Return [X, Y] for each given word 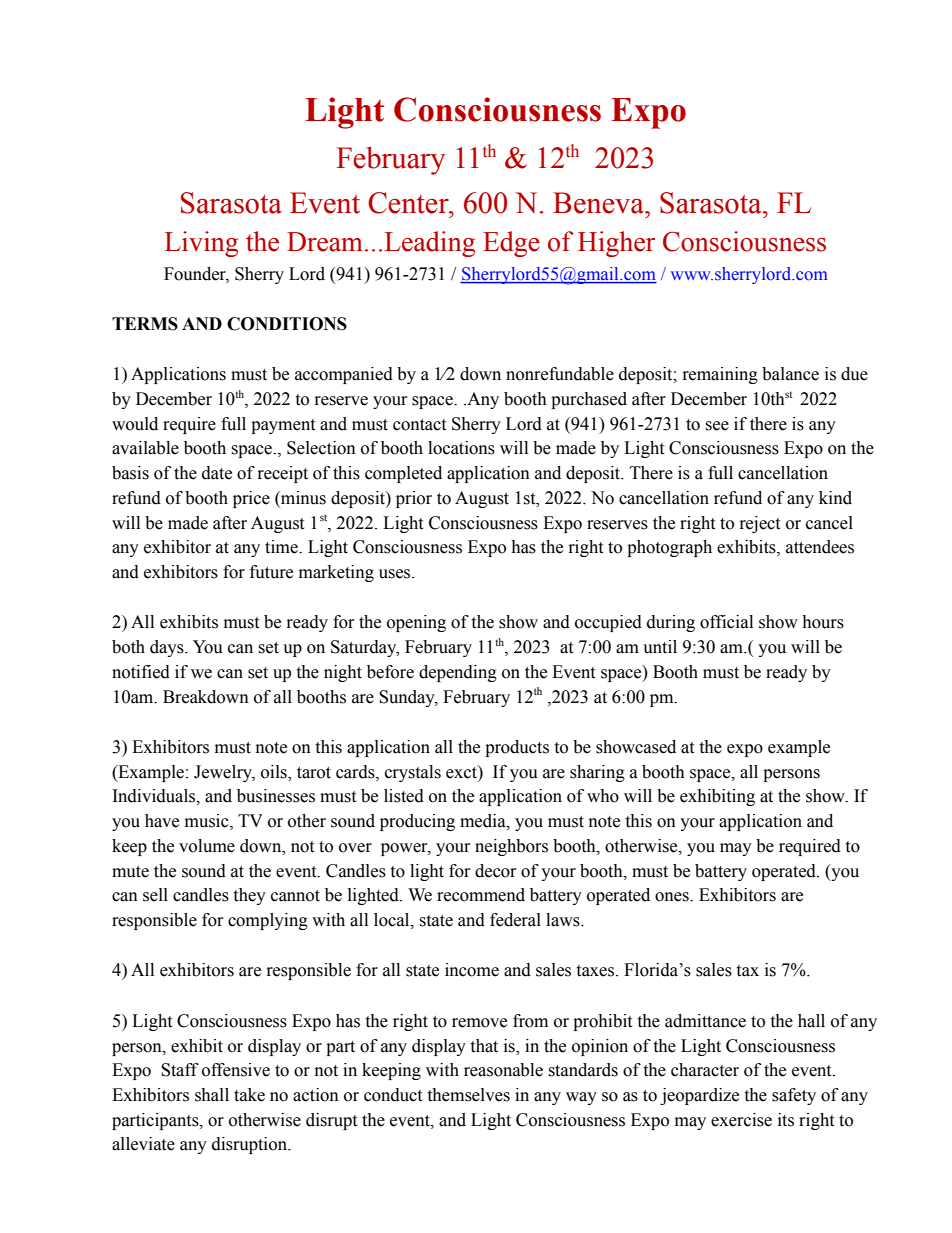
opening [416, 623]
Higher [616, 244]
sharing [597, 773]
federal [515, 920]
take [249, 1095]
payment [283, 426]
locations [461, 448]
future [271, 572]
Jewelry [224, 773]
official [726, 622]
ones [673, 897]
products [517, 748]
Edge [511, 244]
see [717, 426]
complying [268, 921]
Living [201, 244]
